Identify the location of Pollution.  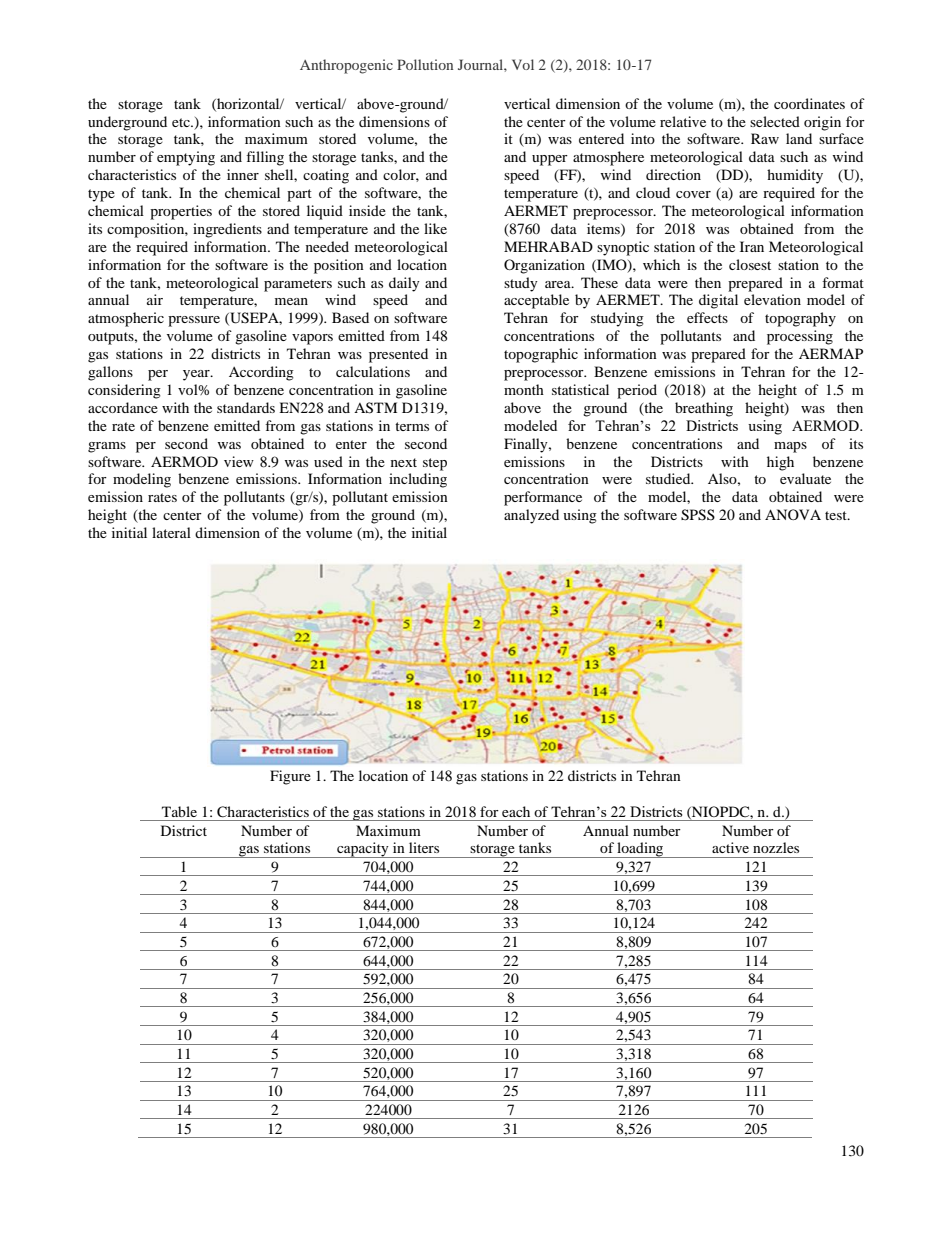
(425, 64).
